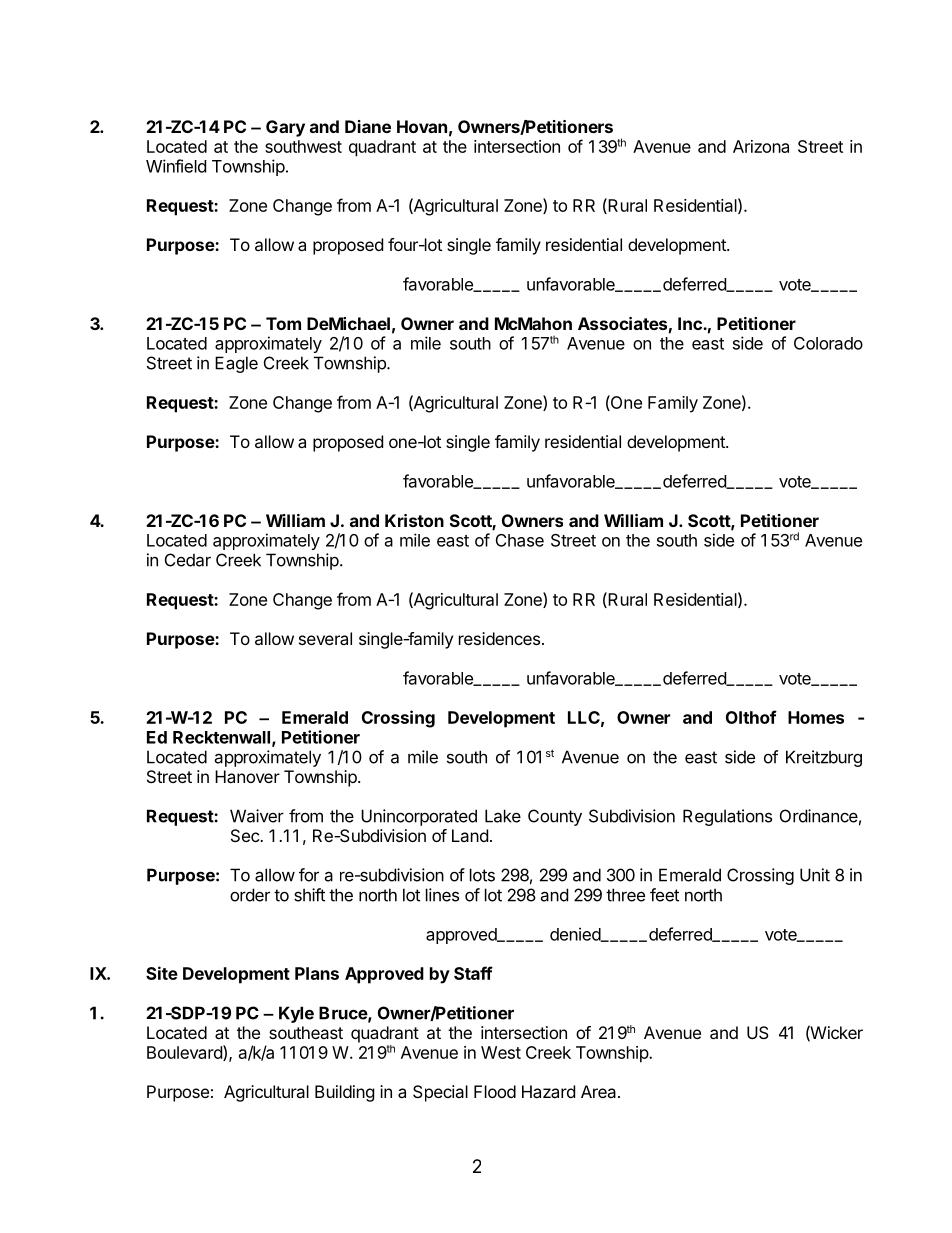  I want to click on Area, so click(600, 1091).
